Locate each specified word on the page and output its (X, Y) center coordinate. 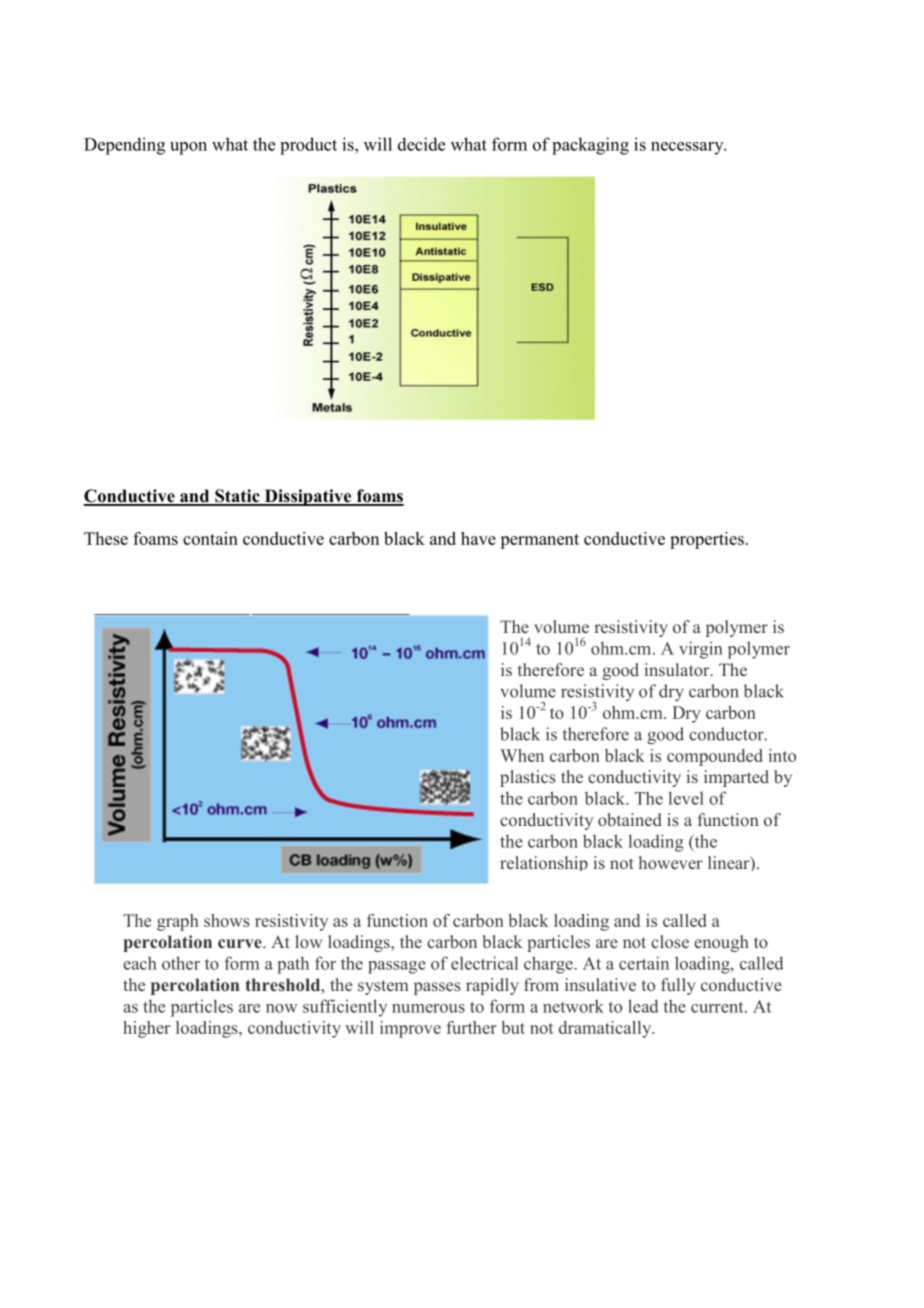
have (478, 538)
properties (707, 540)
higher (146, 1029)
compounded (715, 757)
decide (421, 144)
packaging (590, 146)
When (522, 755)
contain (210, 538)
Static (237, 497)
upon (188, 148)
